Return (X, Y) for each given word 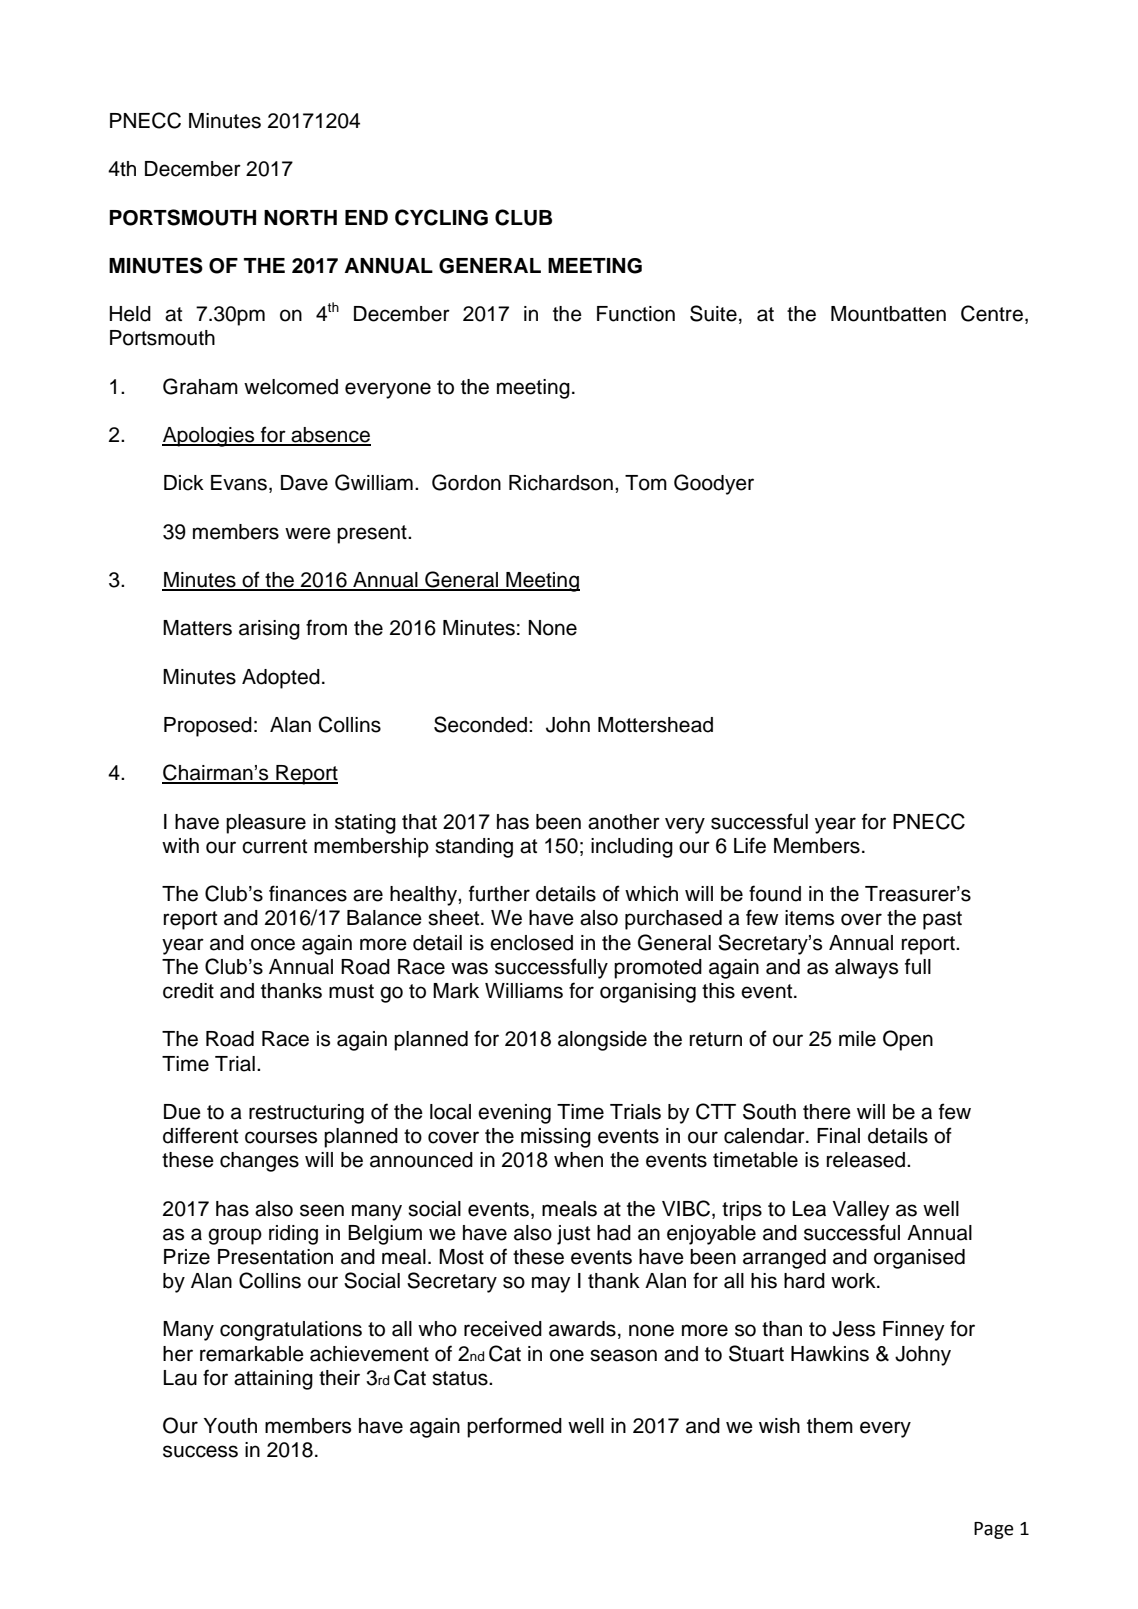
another (624, 822)
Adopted (281, 679)
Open (908, 1040)
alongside (602, 1041)
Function (636, 314)
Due (182, 1112)
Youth (230, 1426)
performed (514, 1427)
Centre (992, 313)
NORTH (300, 218)
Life (750, 845)
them (830, 1426)
